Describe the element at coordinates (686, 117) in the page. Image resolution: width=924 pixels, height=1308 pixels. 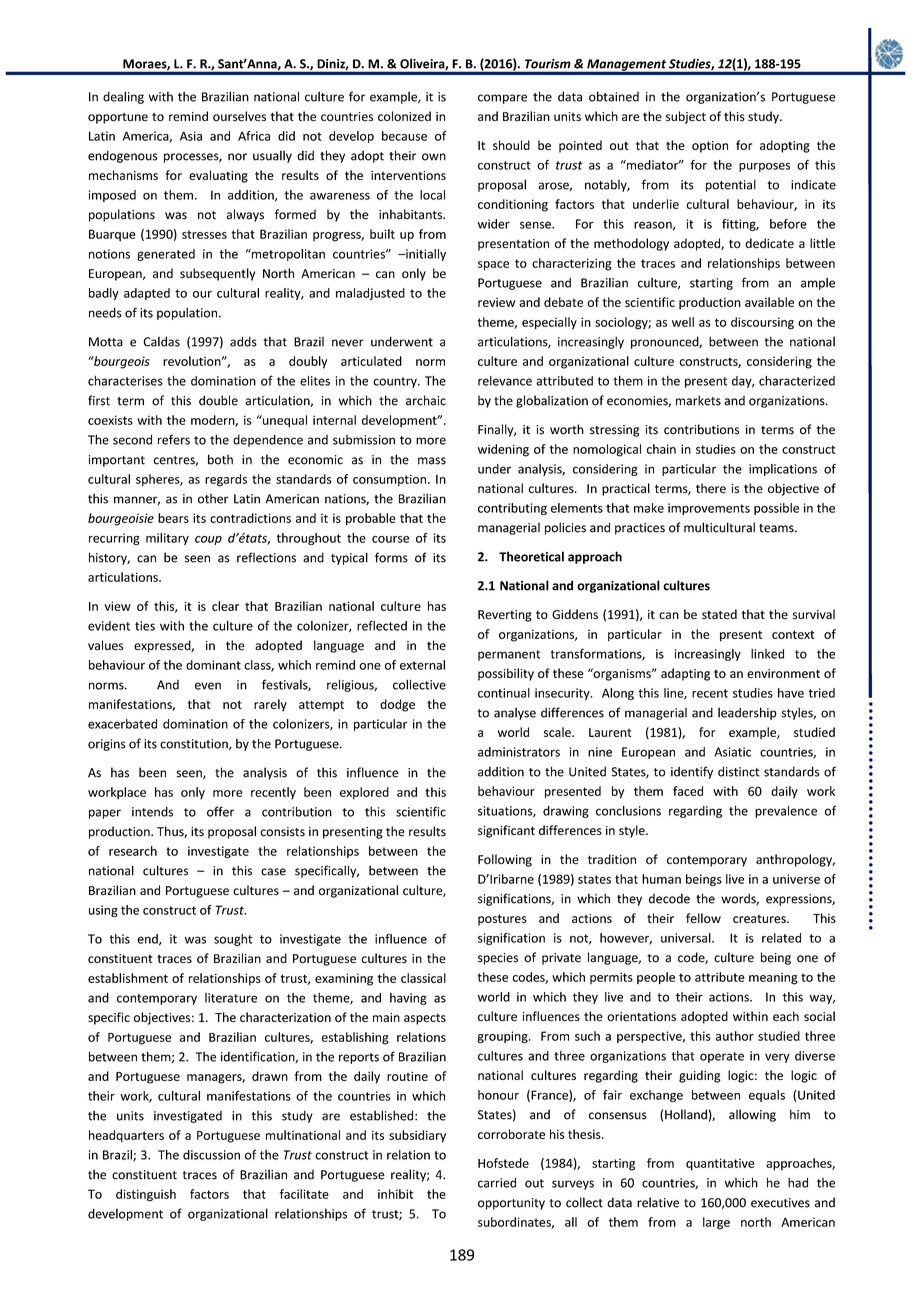
I see `subject` at that location.
